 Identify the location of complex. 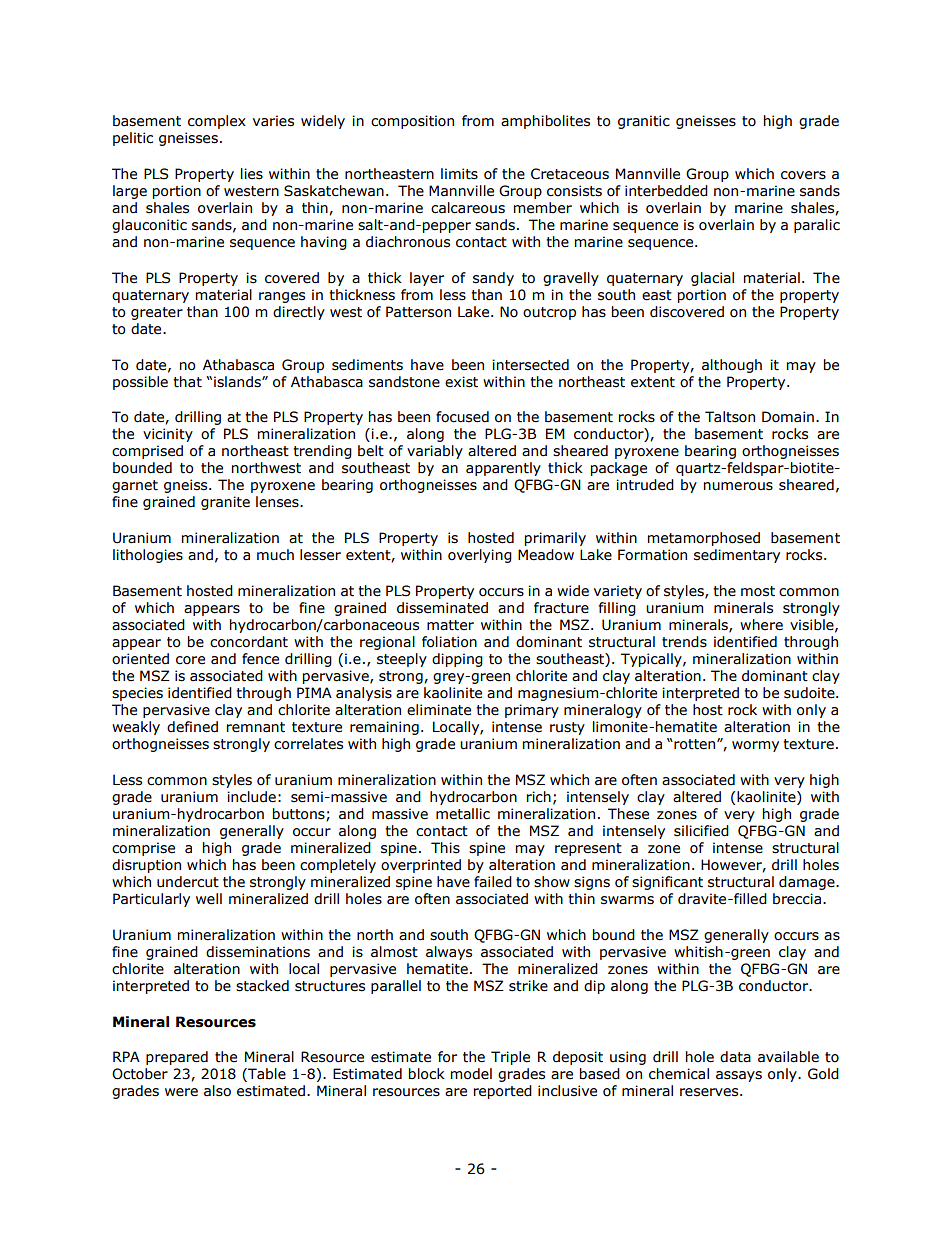
(217, 122).
